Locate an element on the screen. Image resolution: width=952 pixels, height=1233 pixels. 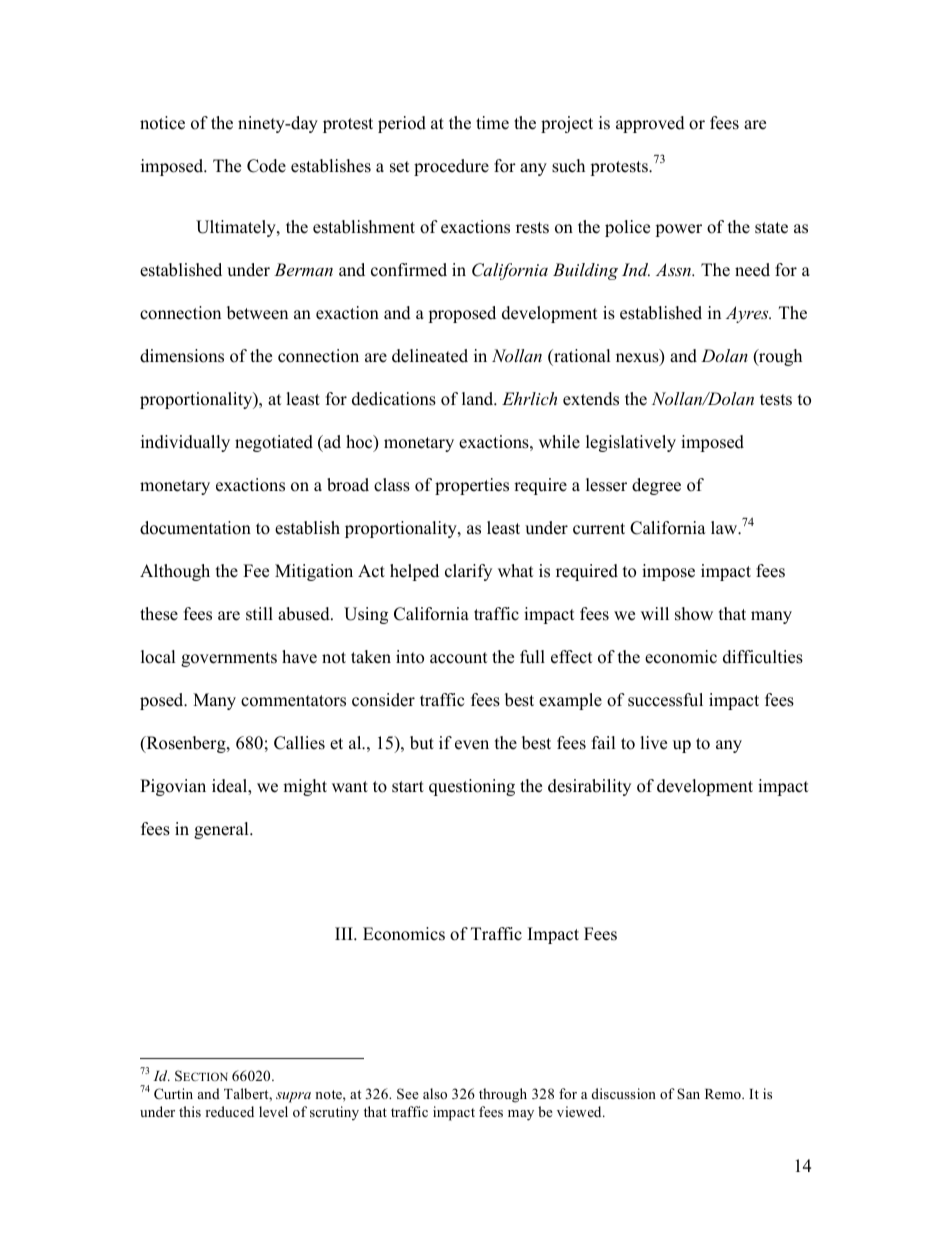
Code is located at coordinates (266, 166).
